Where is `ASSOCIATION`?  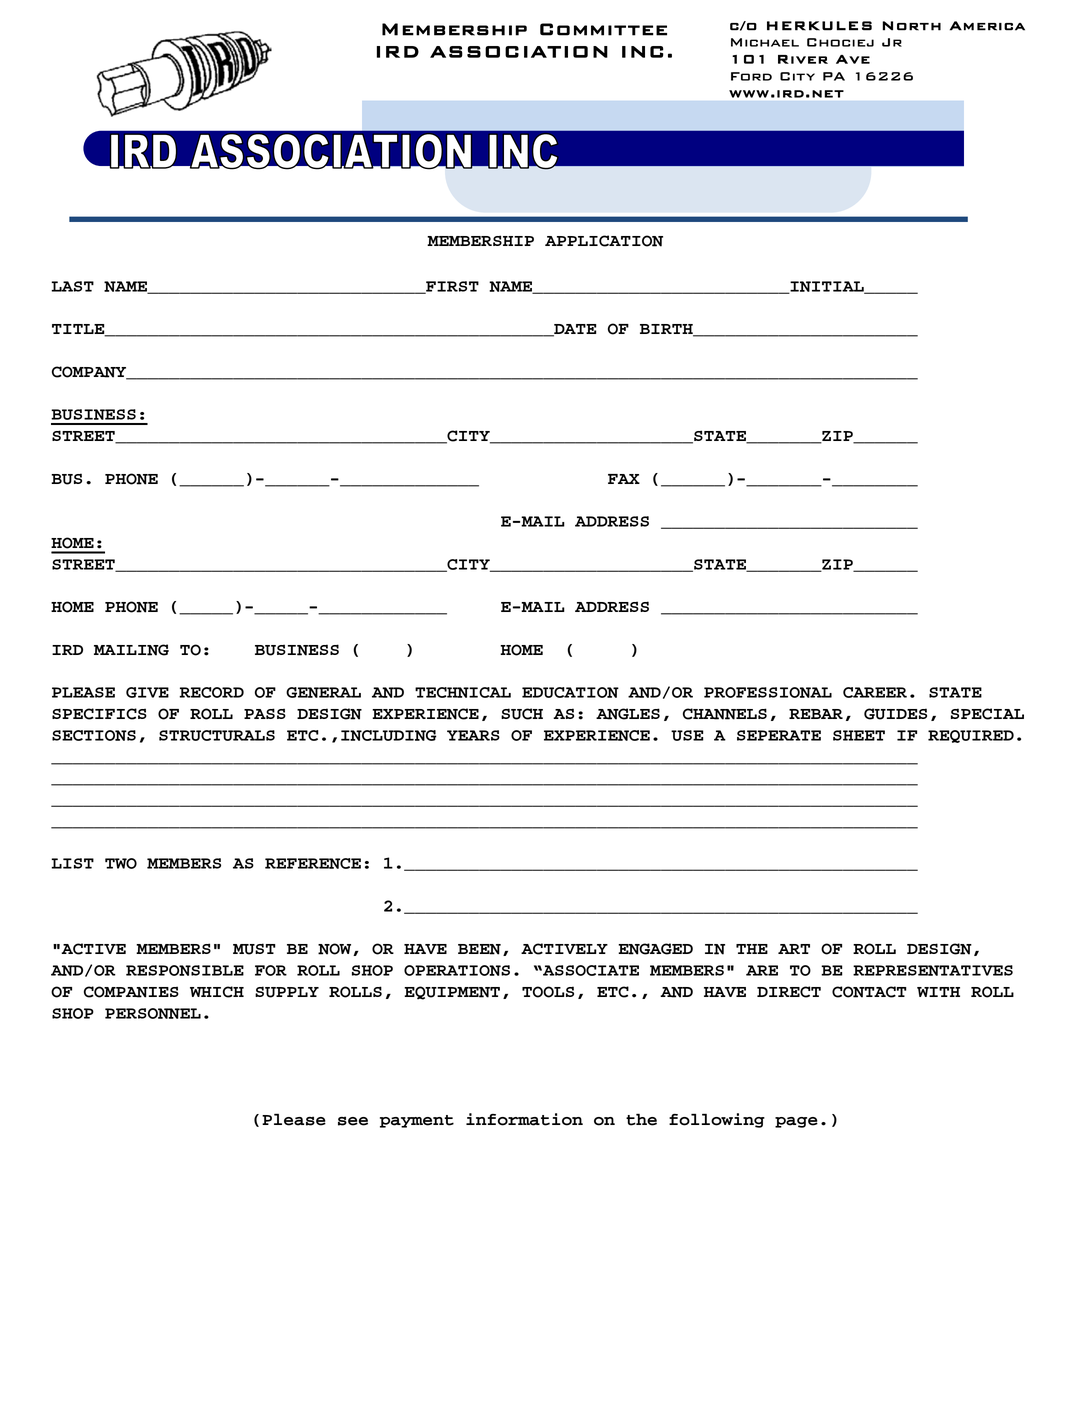 ASSOCIATION is located at coordinates (519, 52).
